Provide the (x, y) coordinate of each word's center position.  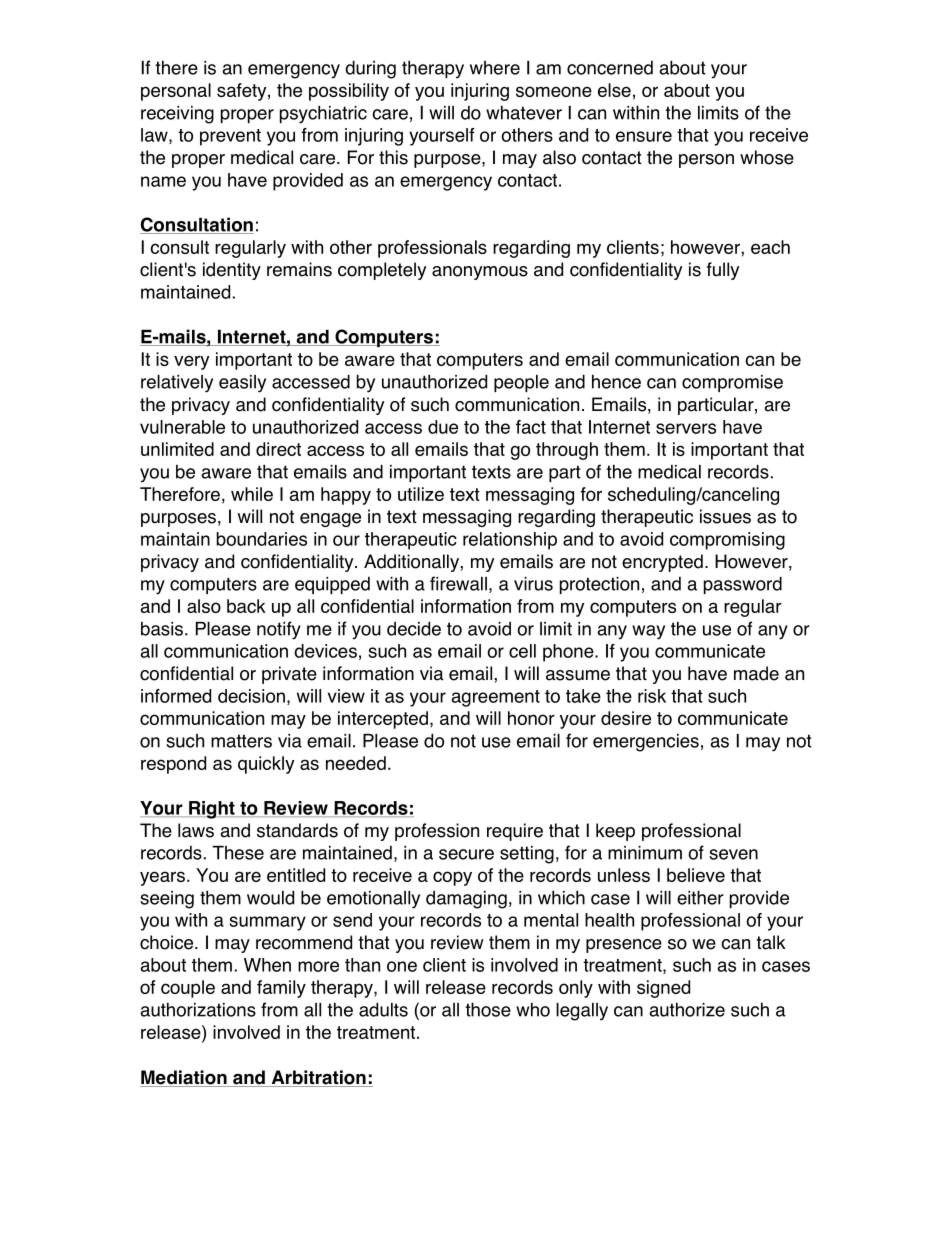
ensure (644, 136)
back (246, 606)
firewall (458, 583)
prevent (230, 137)
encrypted (662, 563)
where (495, 68)
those (488, 1009)
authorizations (198, 1009)
